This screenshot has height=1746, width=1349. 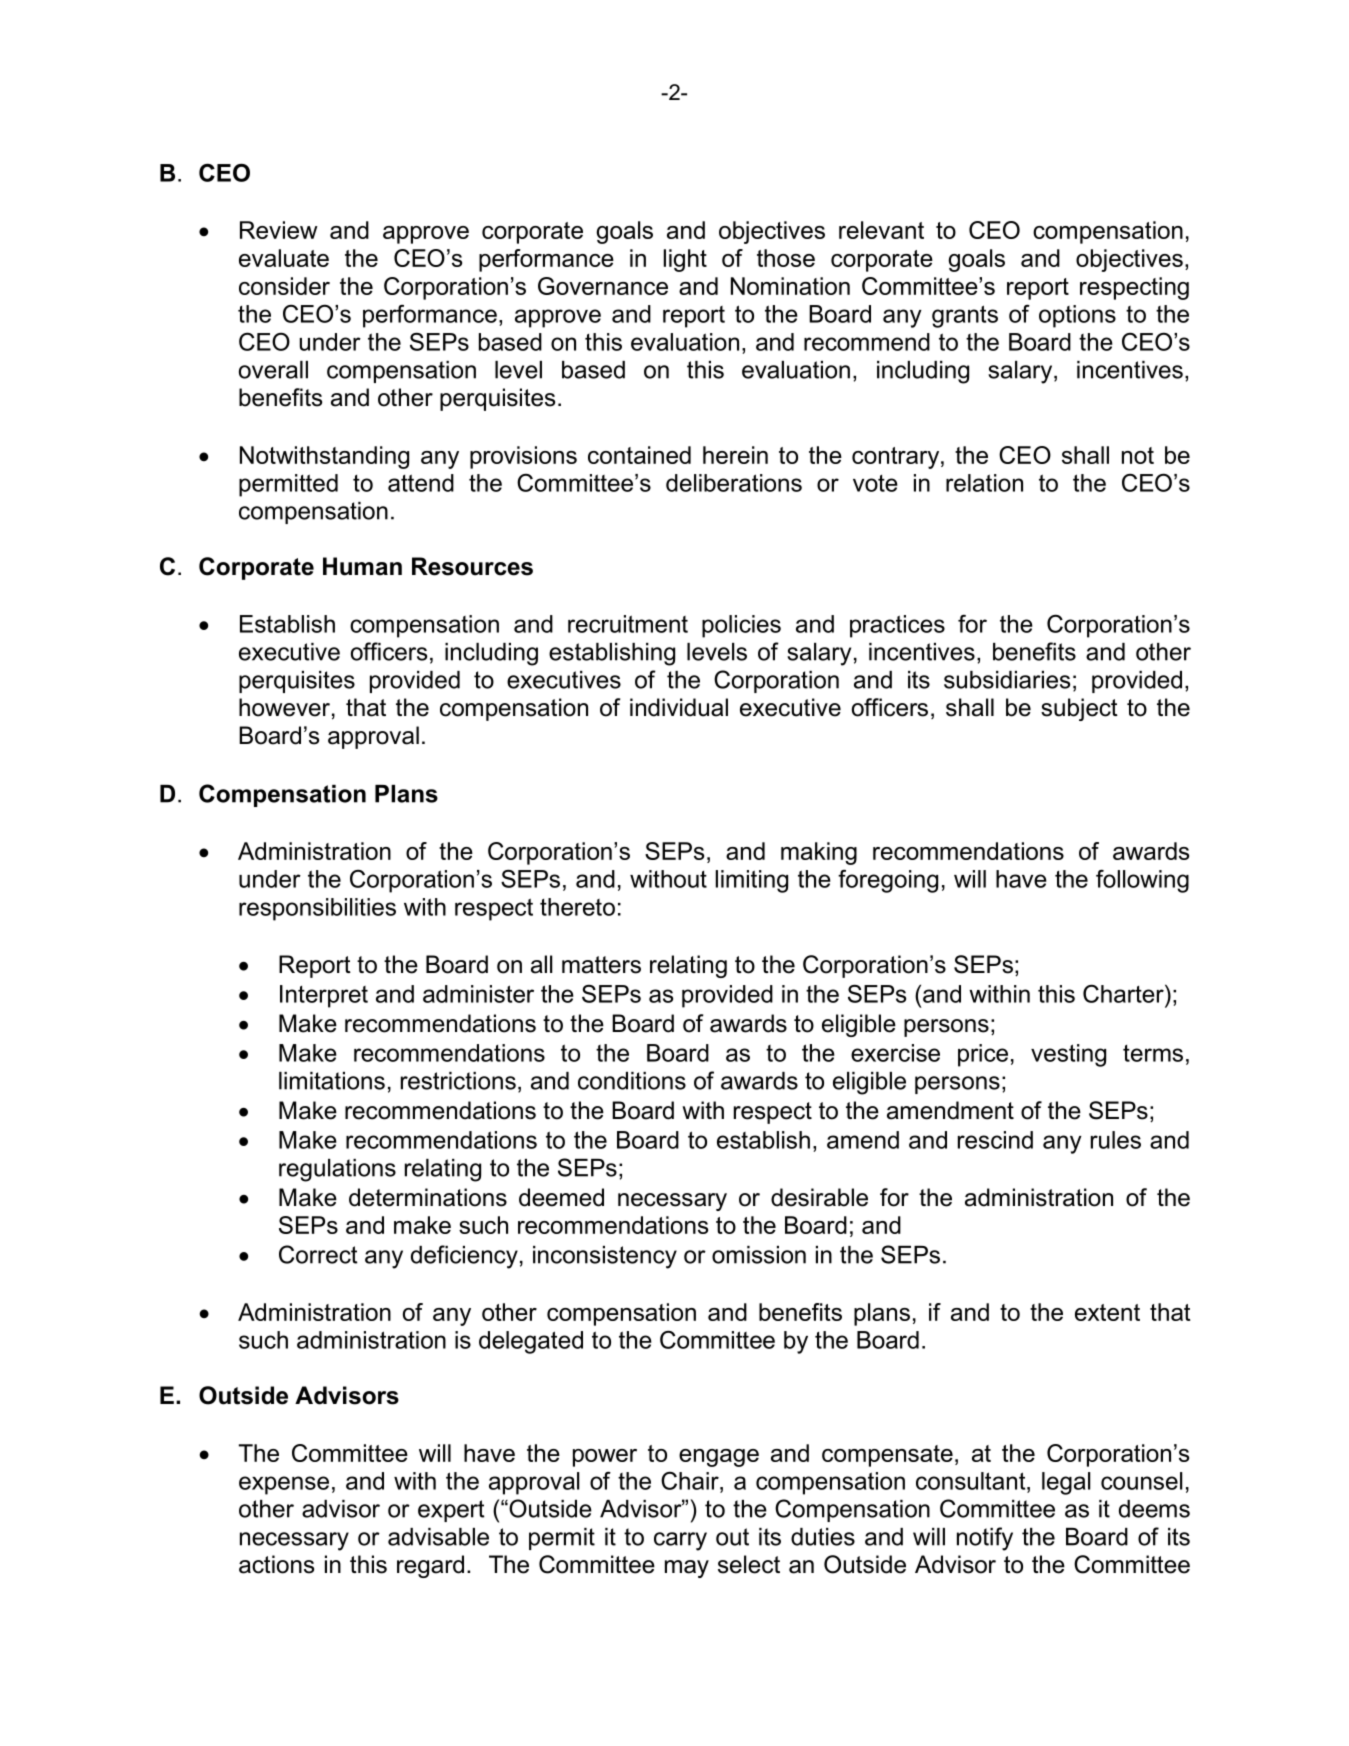 I want to click on light, so click(x=685, y=260).
